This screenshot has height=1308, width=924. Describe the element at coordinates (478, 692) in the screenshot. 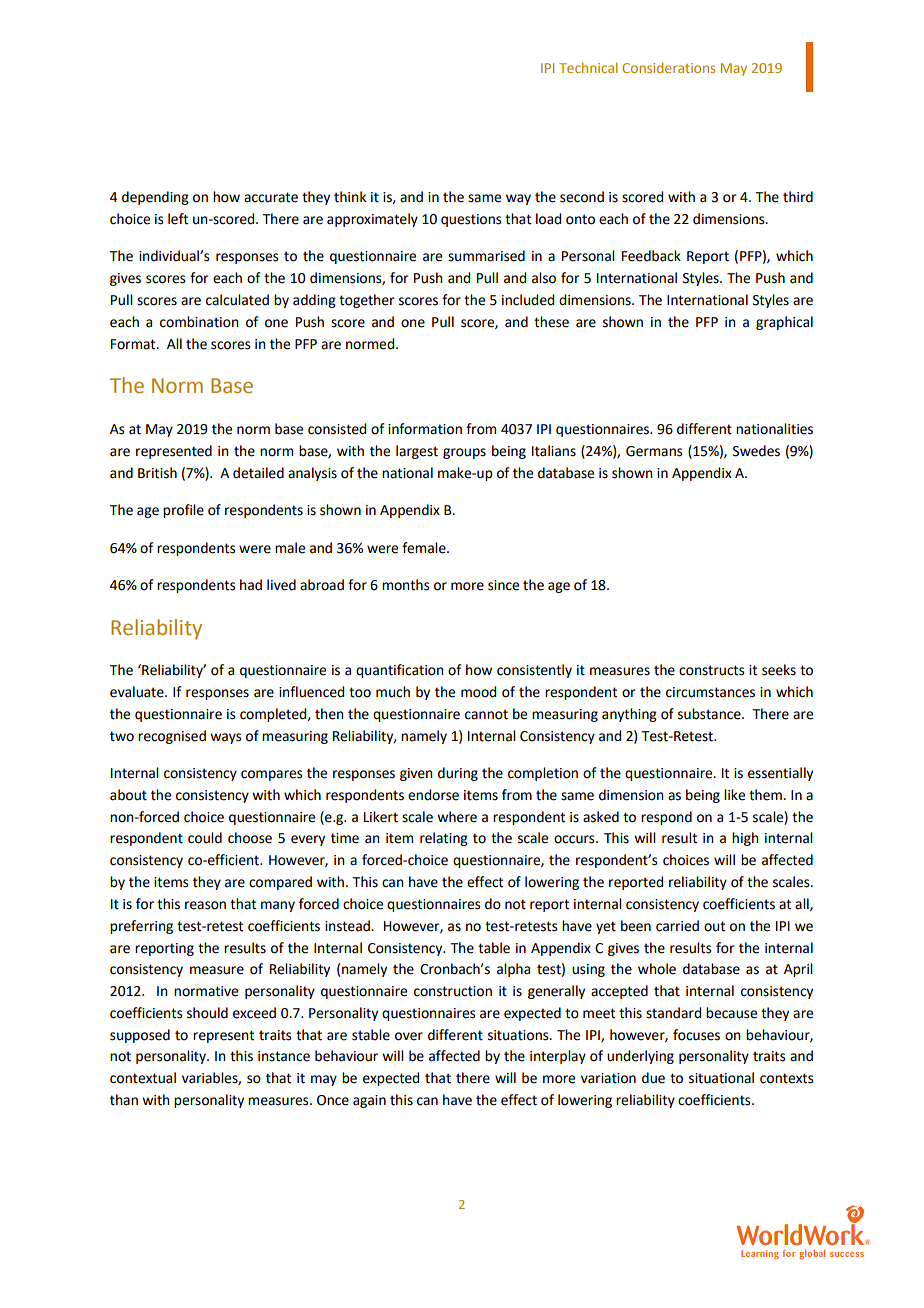

I see `mood` at that location.
